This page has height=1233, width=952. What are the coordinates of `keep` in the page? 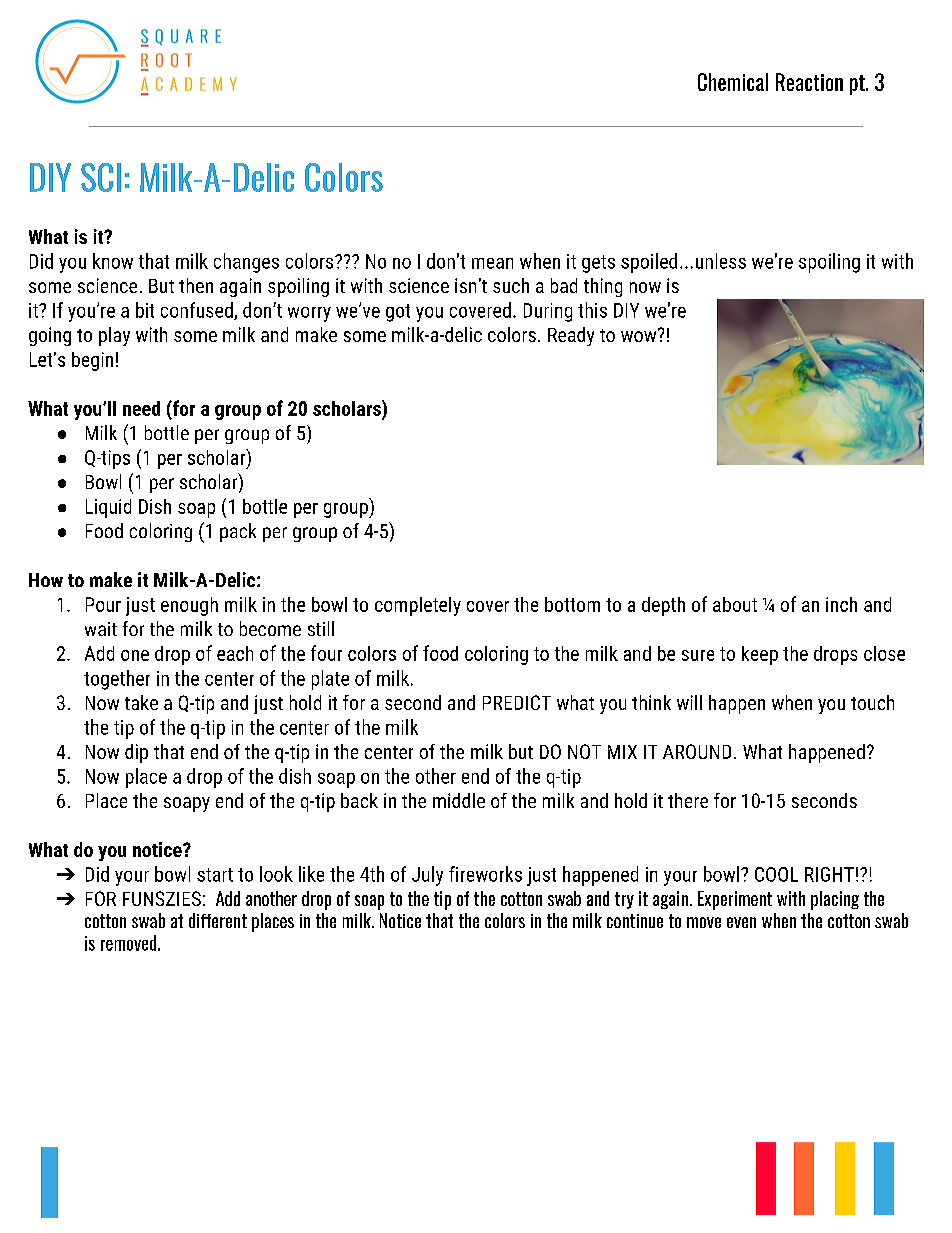 It's located at (760, 655).
